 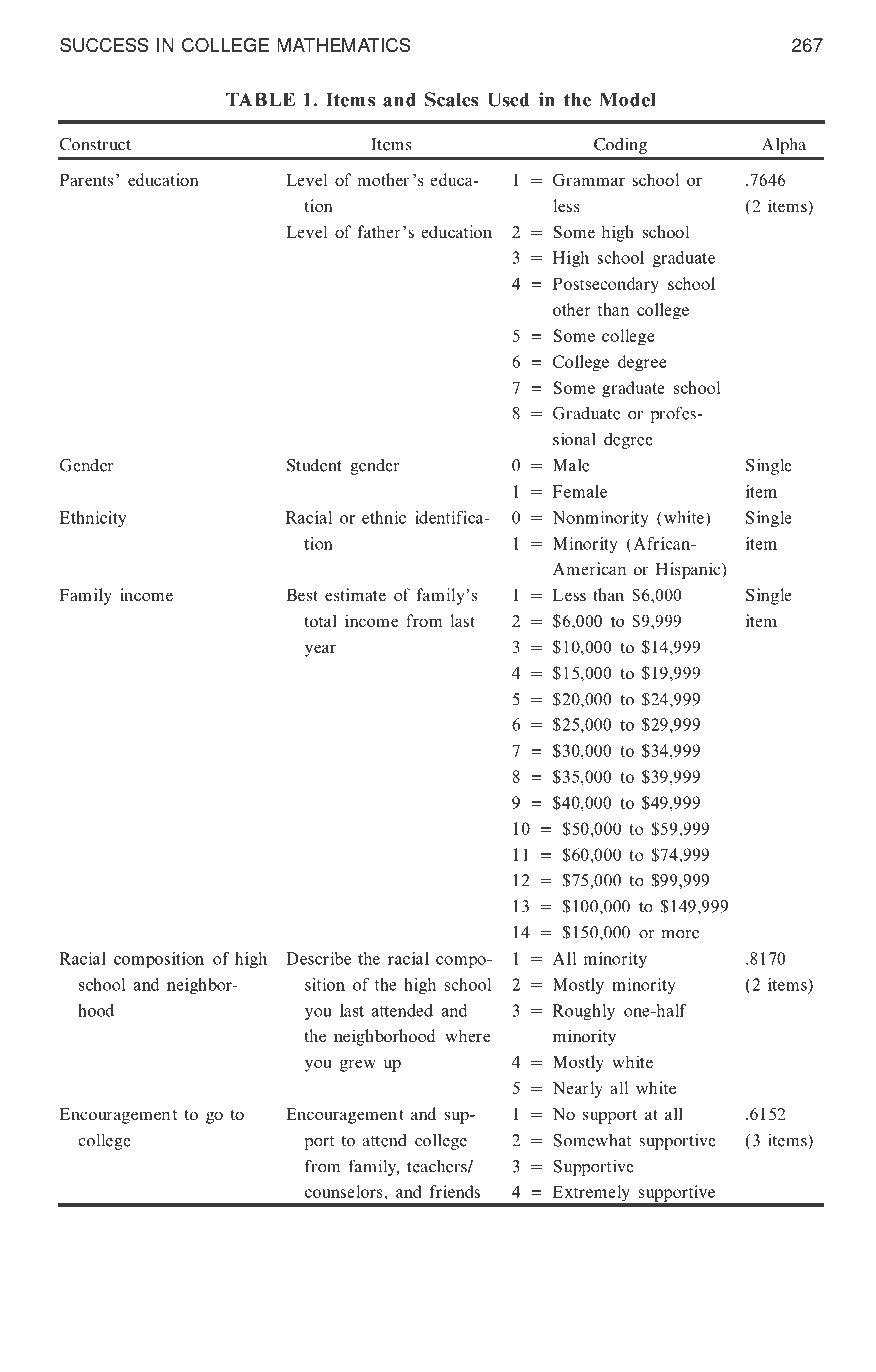 I want to click on Best, so click(x=302, y=595).
